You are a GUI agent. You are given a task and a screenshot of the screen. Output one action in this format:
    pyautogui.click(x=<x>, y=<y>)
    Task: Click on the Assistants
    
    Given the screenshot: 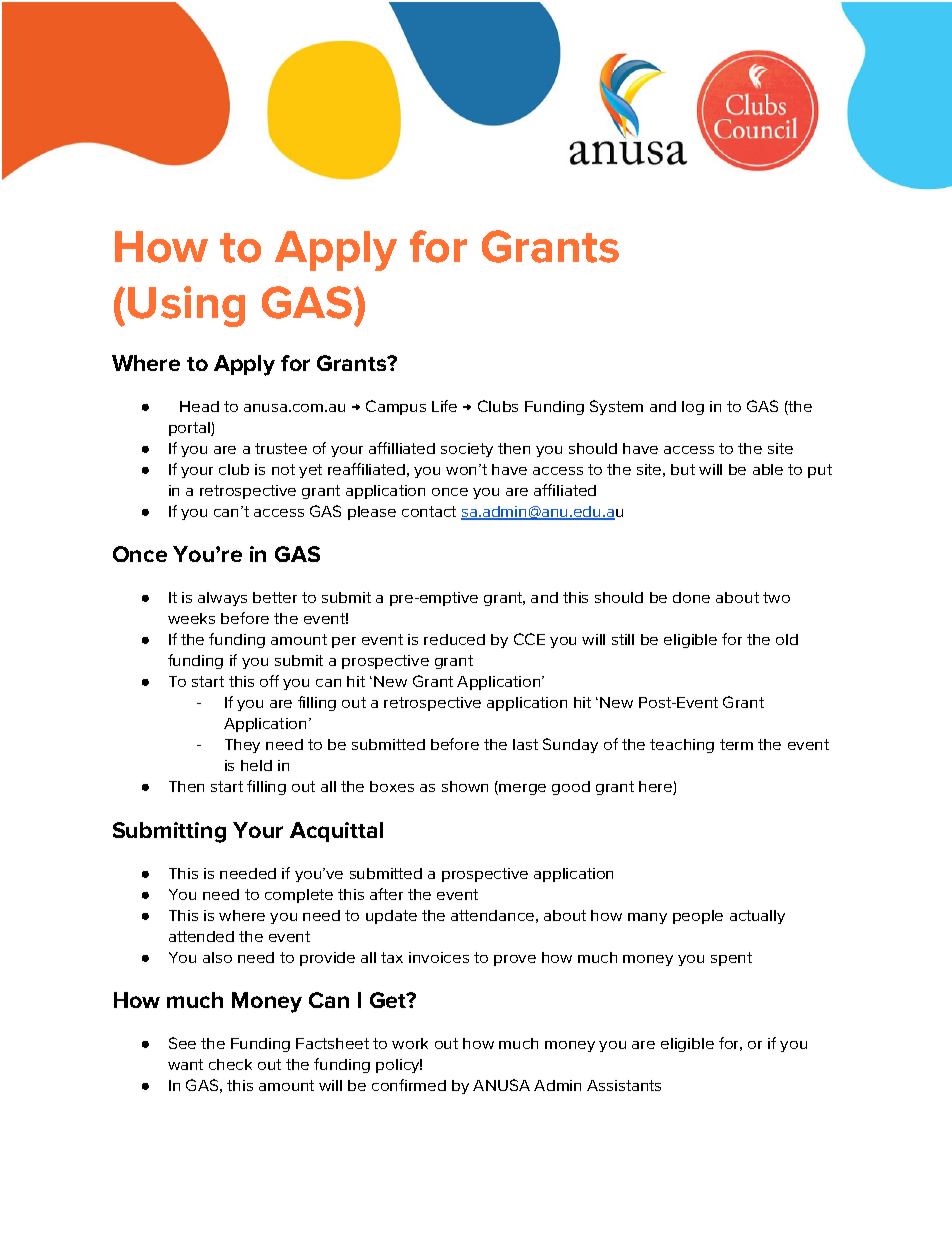 What is the action you would take?
    pyautogui.click(x=624, y=1085)
